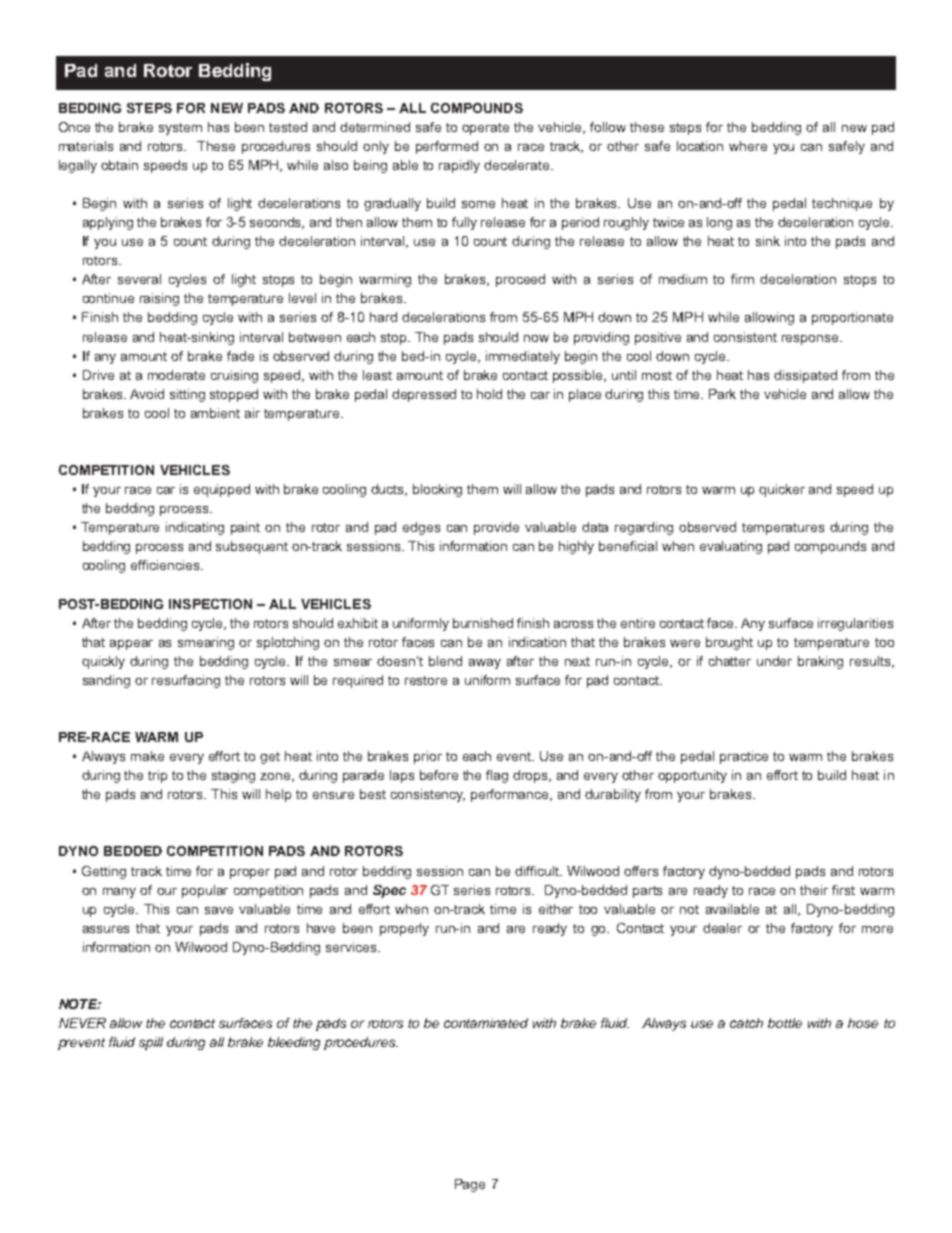  I want to click on spill, so click(151, 1043).
